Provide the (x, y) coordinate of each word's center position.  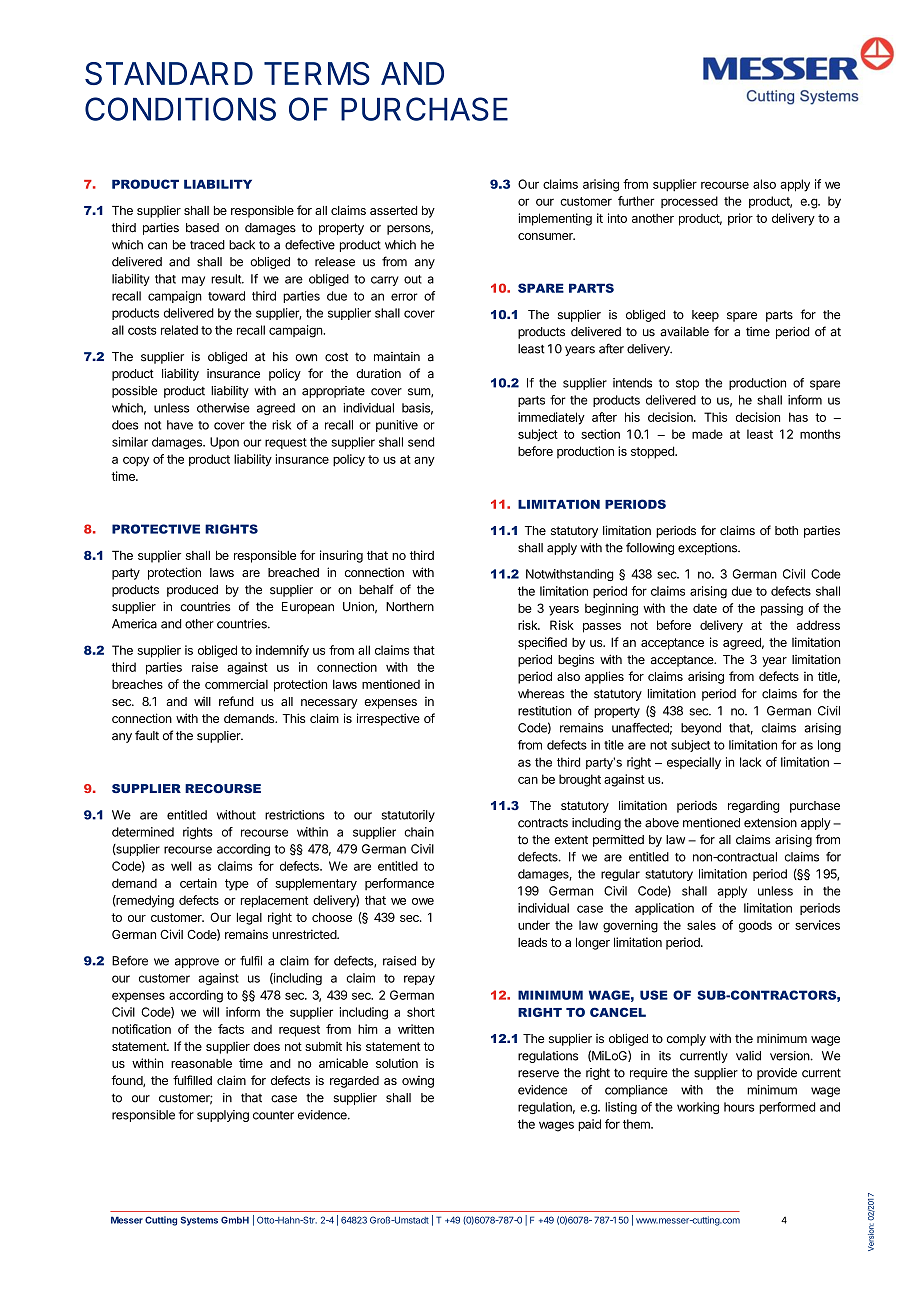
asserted (393, 210)
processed (689, 202)
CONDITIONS (180, 109)
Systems (199, 1221)
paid (589, 1125)
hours (739, 1107)
